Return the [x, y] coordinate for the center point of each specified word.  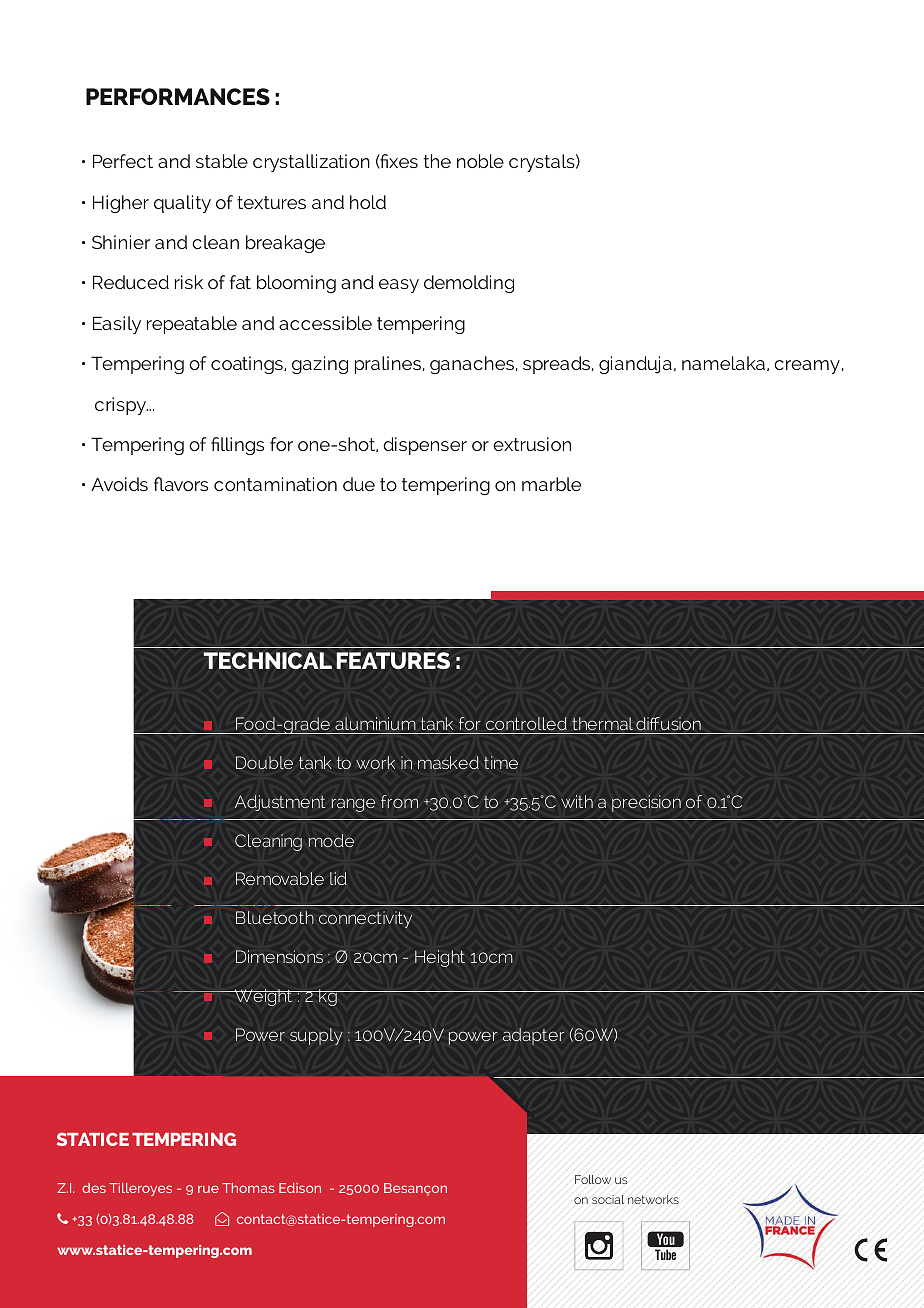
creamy [807, 367]
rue [208, 1189]
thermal [602, 723]
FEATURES [393, 660]
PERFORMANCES [178, 96]
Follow [593, 1179]
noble [480, 161]
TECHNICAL [268, 660]
